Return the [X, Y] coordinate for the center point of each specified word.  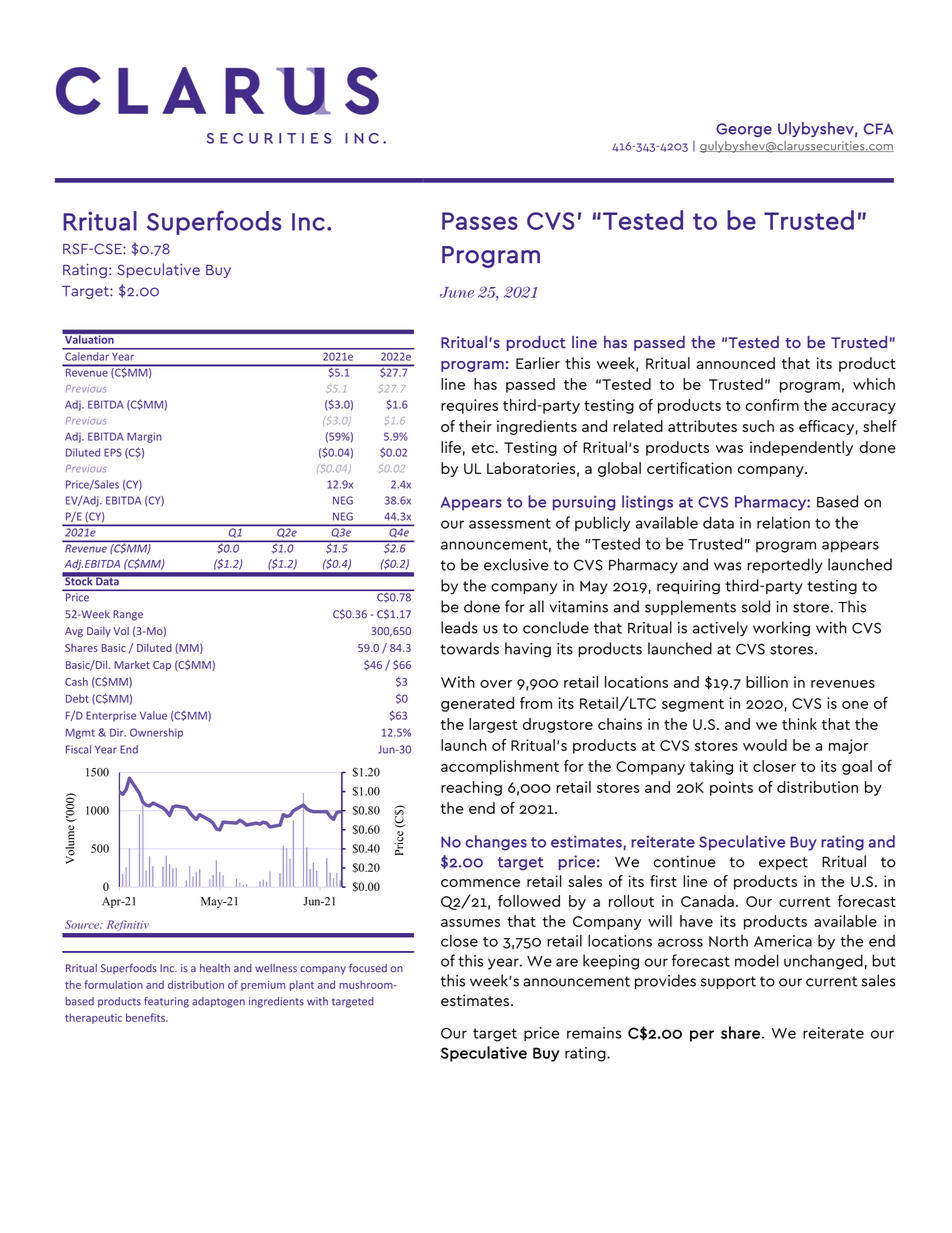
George [744, 130]
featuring [166, 1002]
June [457, 292]
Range [128, 615]
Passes [480, 221]
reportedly [785, 566]
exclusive [516, 564]
